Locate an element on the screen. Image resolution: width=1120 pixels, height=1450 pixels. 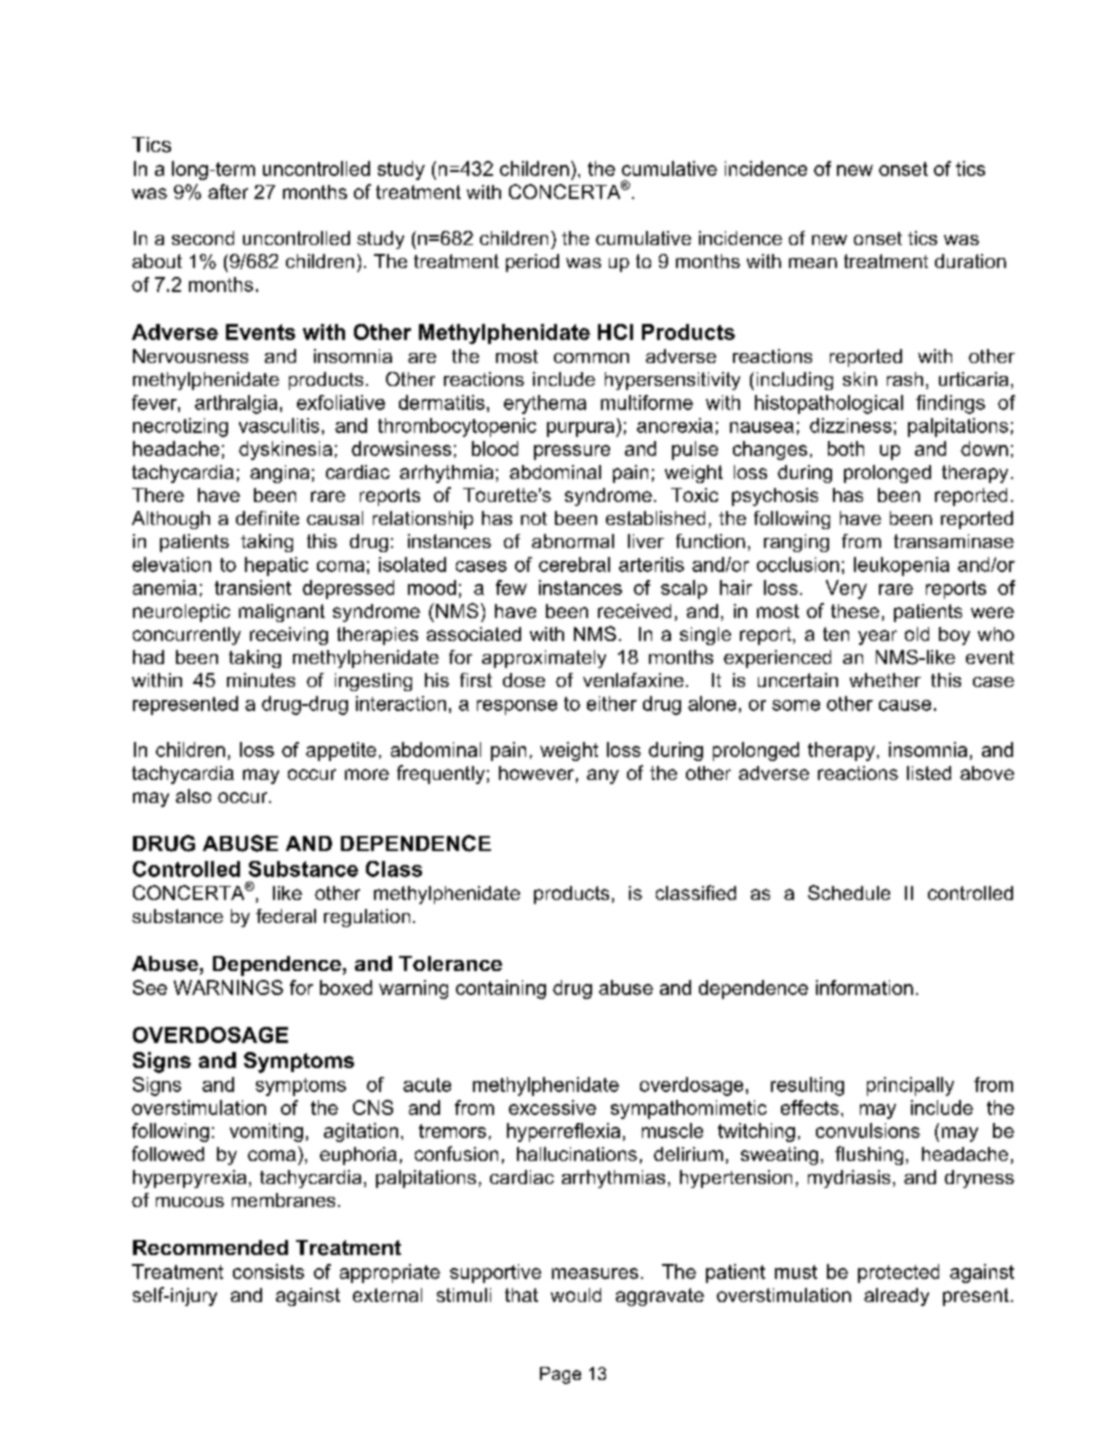
listed is located at coordinates (929, 773).
